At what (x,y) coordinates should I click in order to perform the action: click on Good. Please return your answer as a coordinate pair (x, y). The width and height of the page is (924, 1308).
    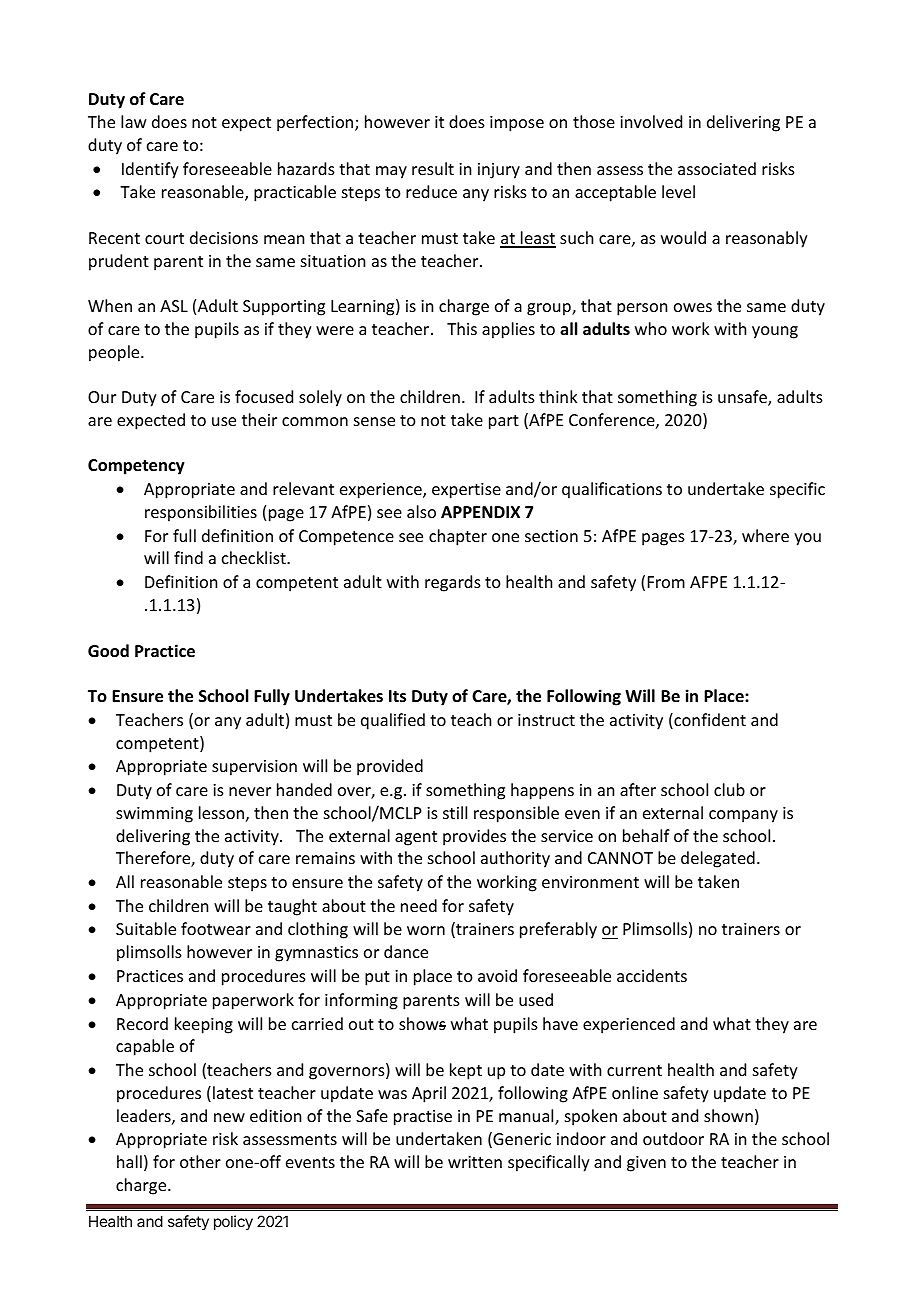
    Looking at the image, I should click on (108, 651).
